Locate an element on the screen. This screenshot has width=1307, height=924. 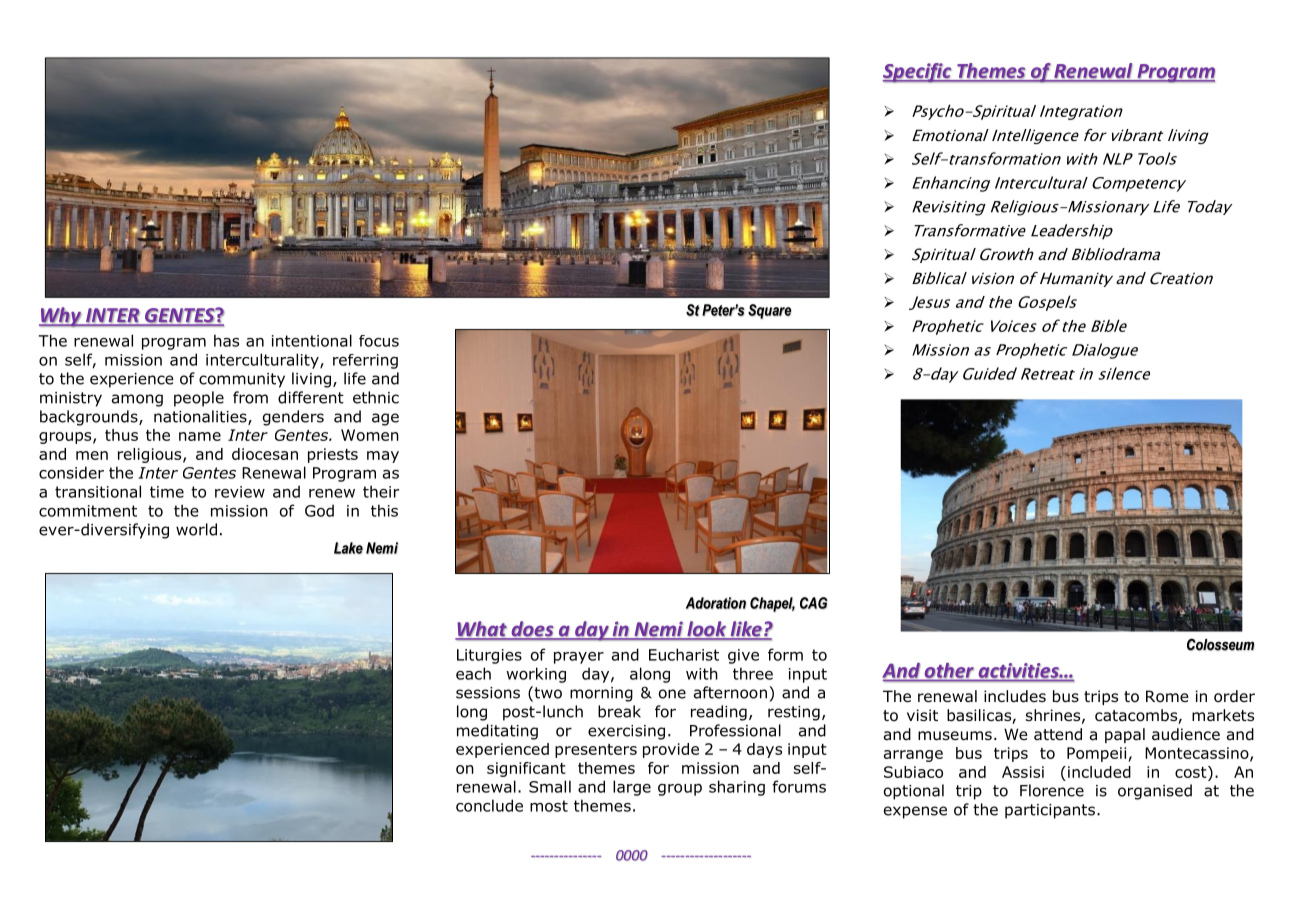
Florence is located at coordinates (1052, 790).
